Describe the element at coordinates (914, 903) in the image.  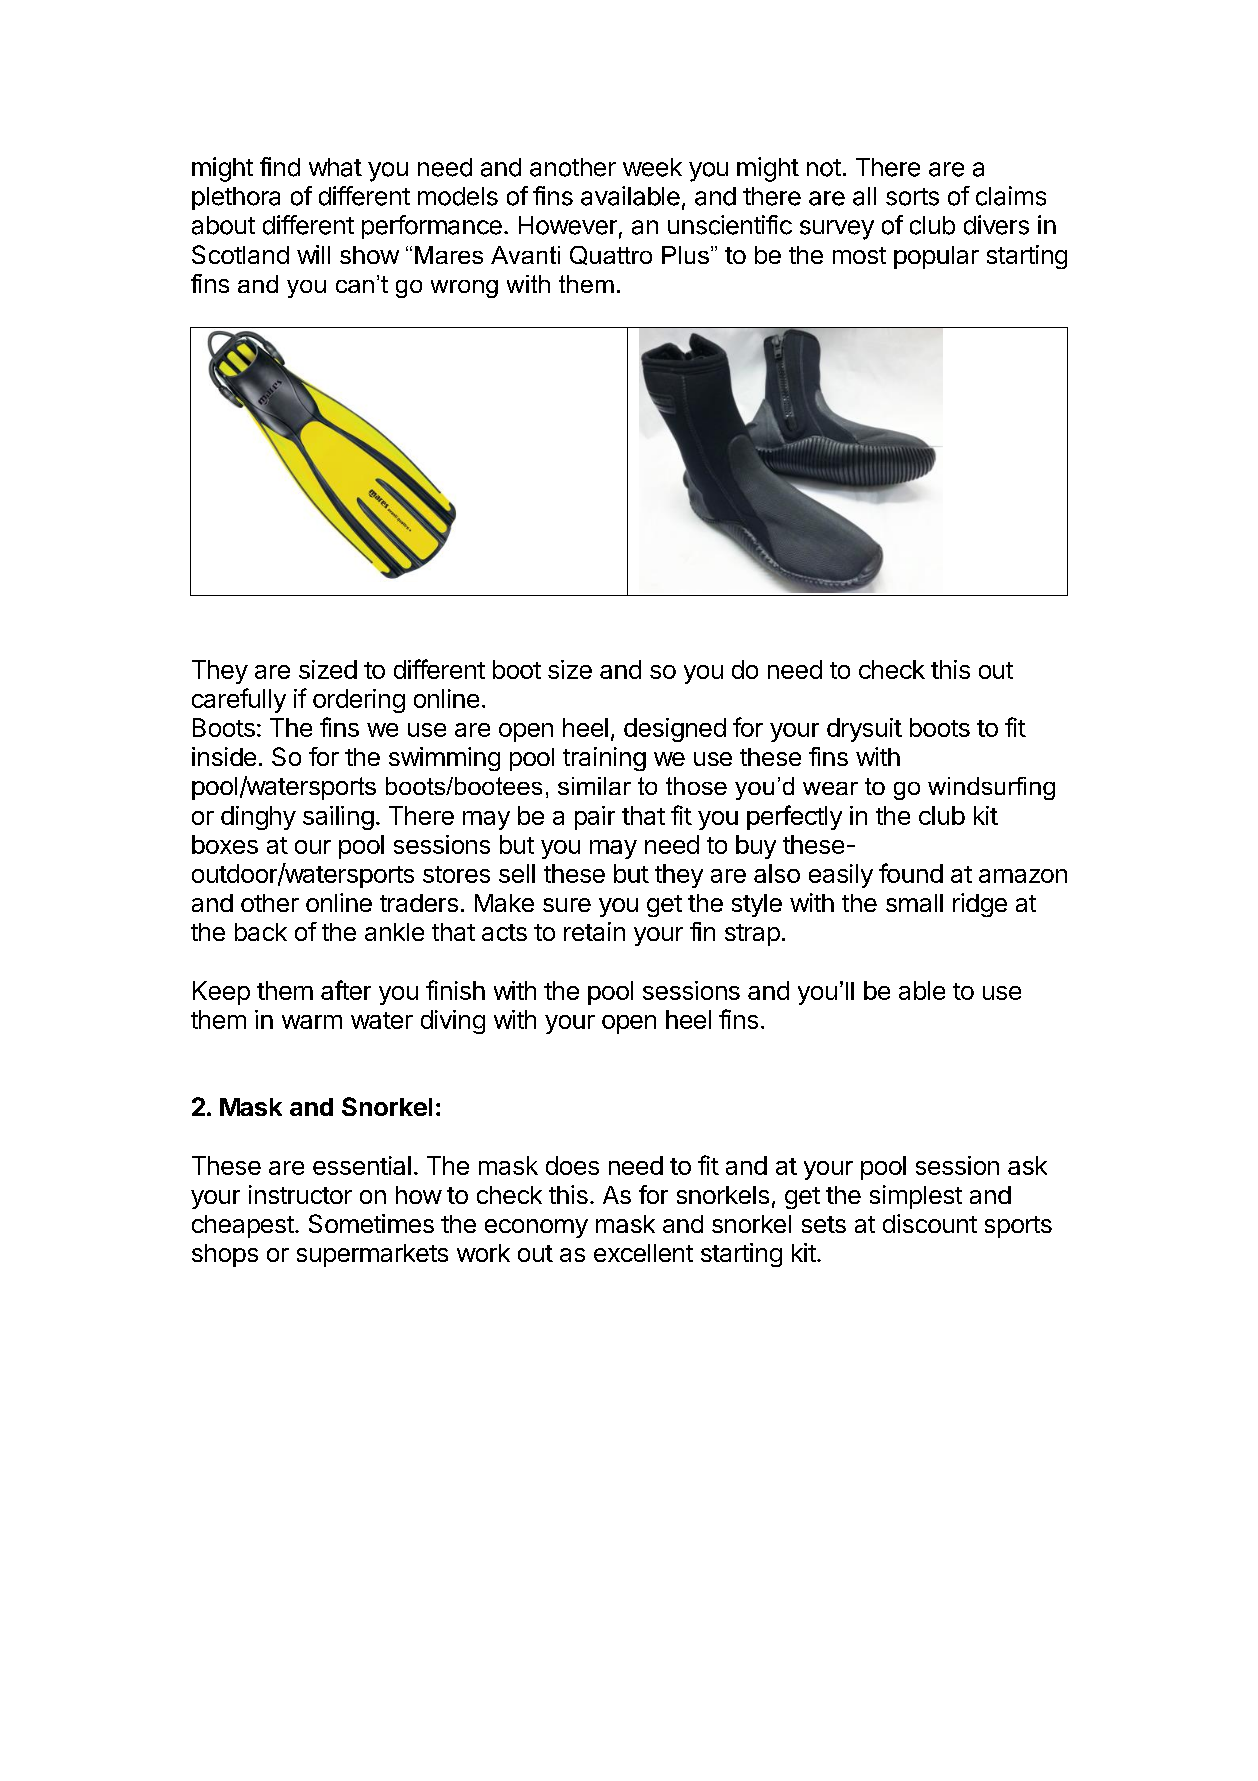
I see `small` at that location.
